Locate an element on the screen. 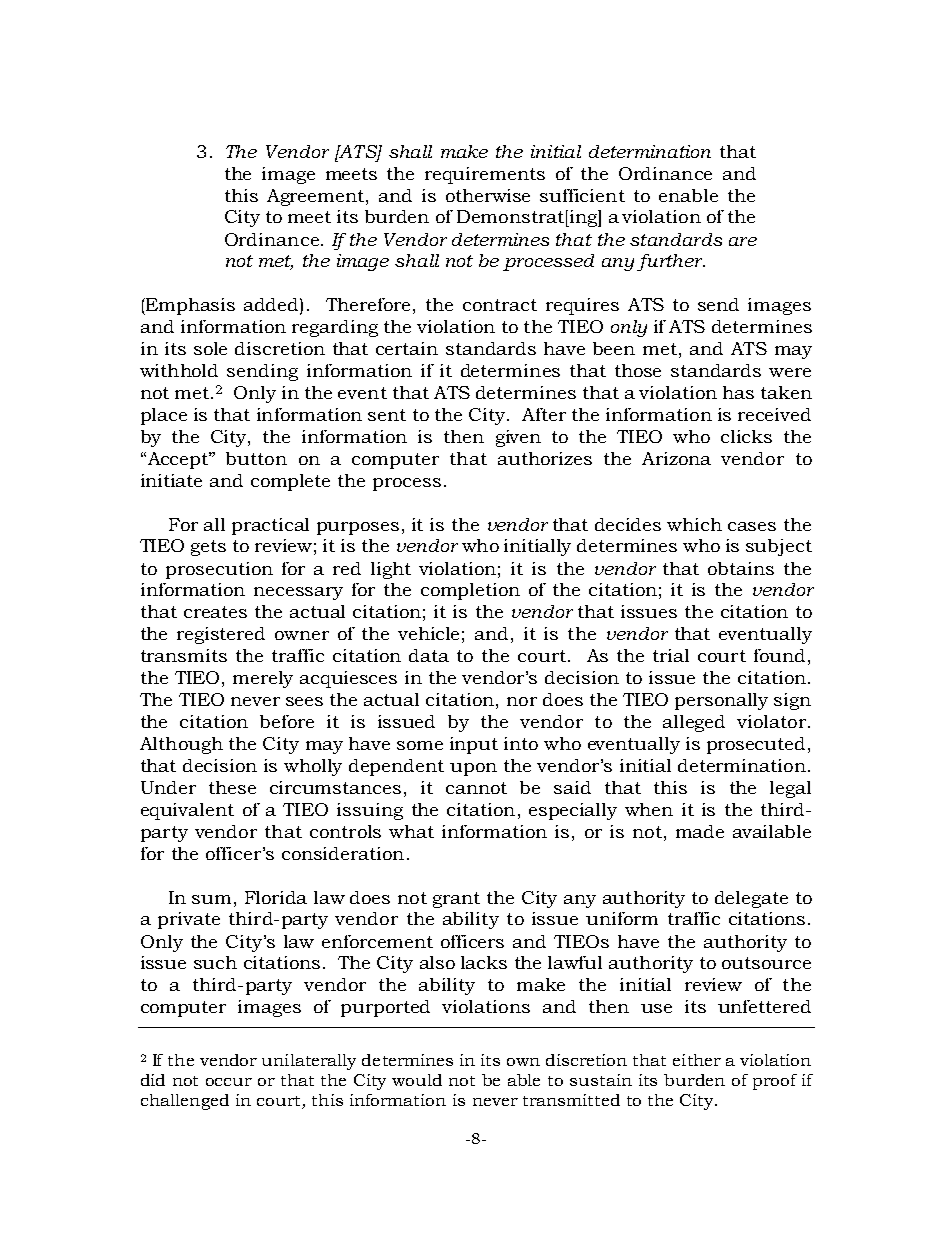  registered is located at coordinates (221, 635).
